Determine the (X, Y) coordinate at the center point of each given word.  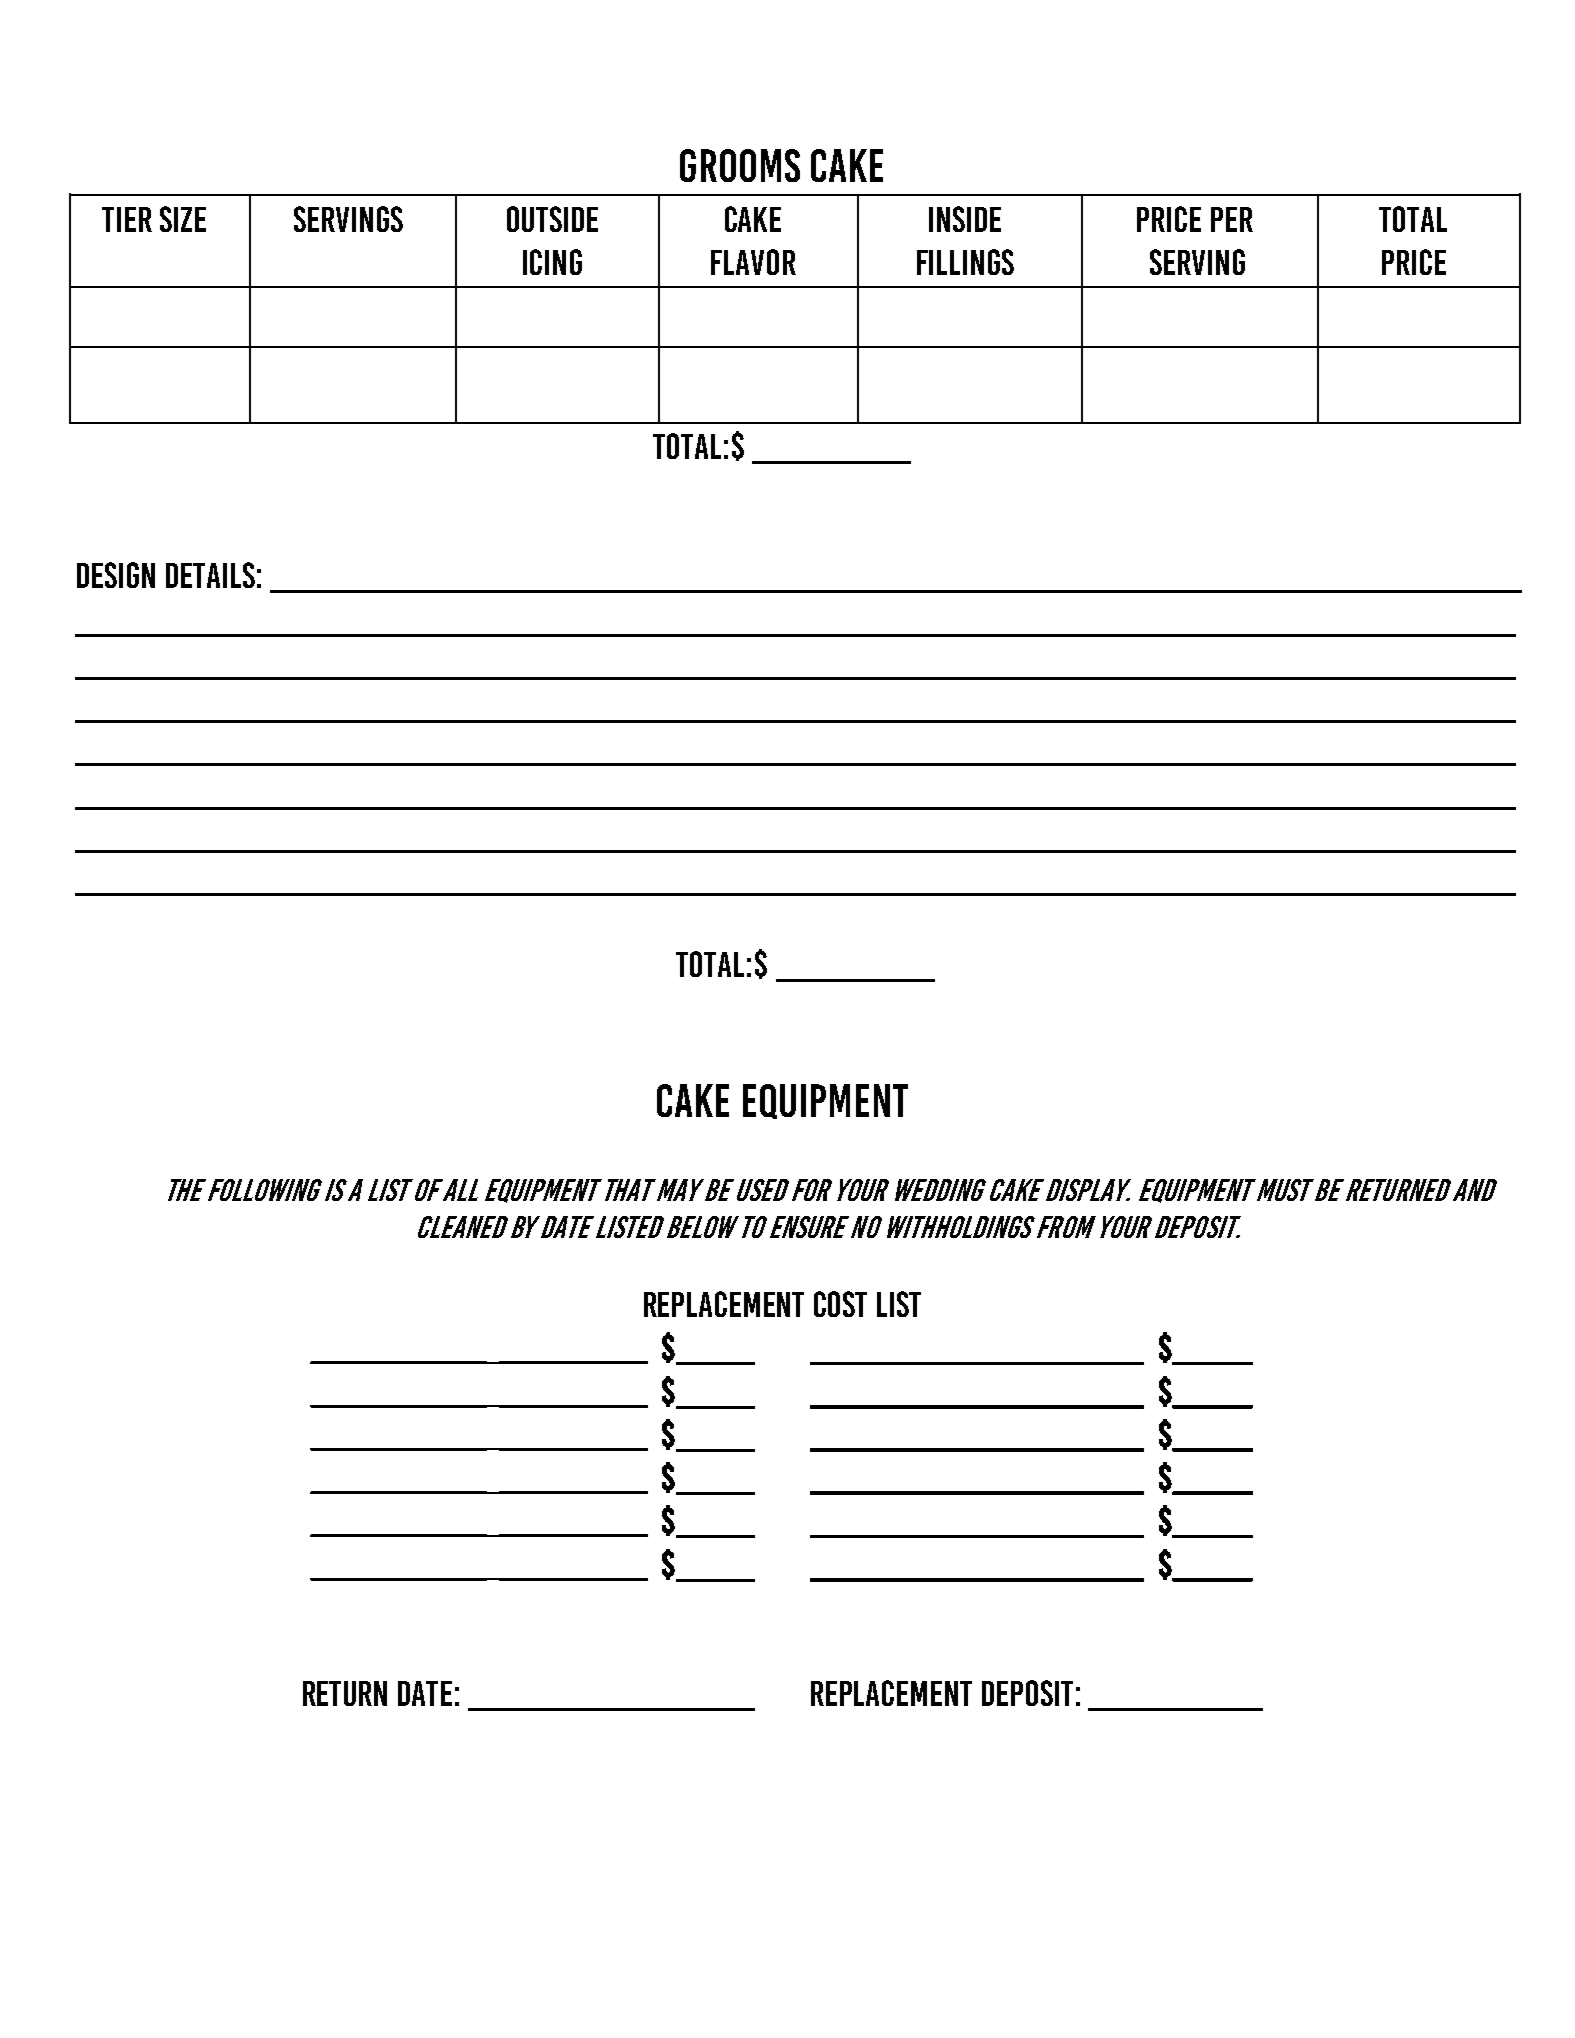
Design (116, 575)
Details (210, 575)
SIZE (183, 219)
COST (840, 1304)
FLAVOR (753, 262)
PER (1232, 219)
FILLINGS (965, 262)
